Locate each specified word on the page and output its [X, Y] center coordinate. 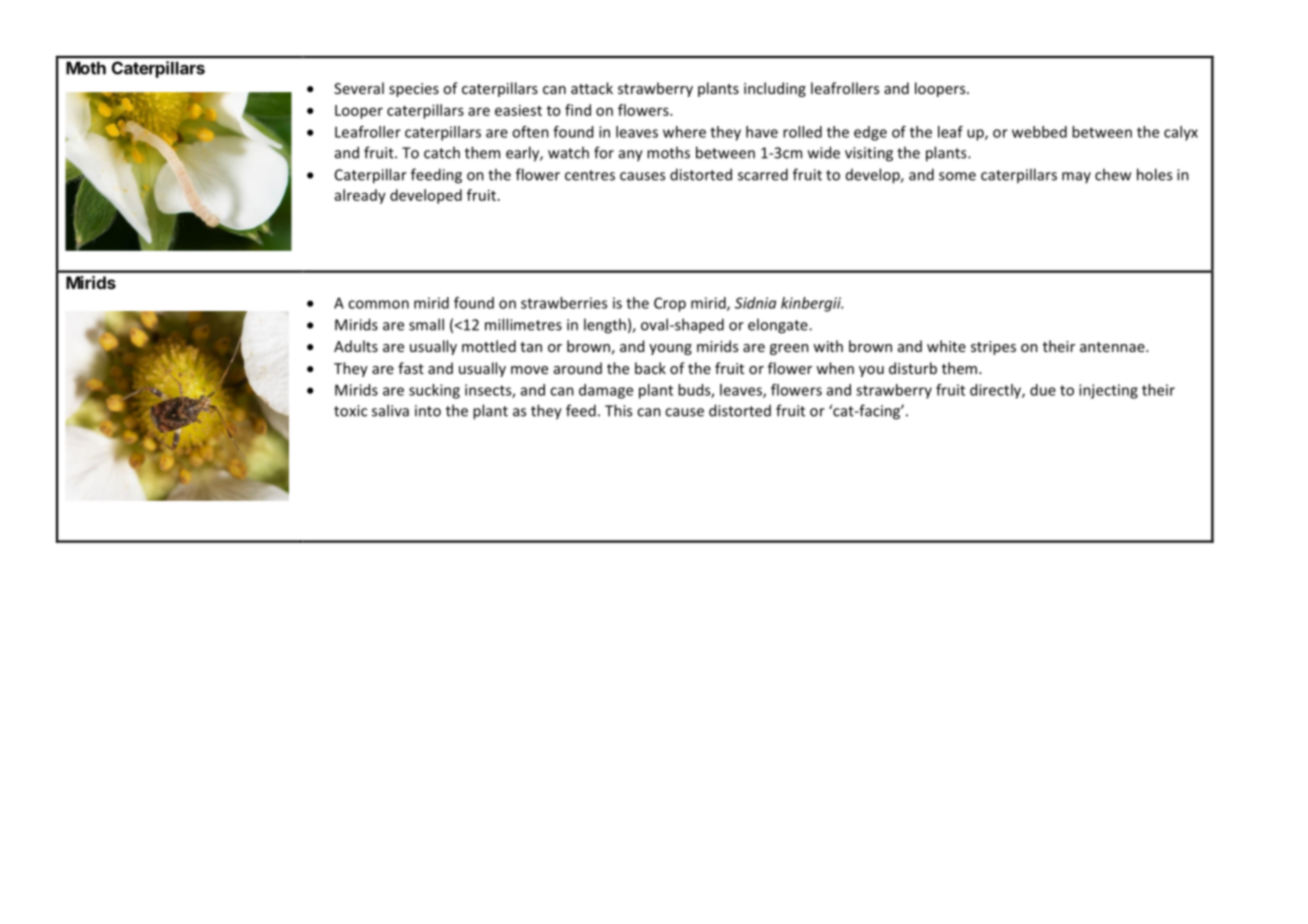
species [414, 90]
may [1076, 177]
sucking [434, 391]
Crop [670, 304]
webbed [1039, 132]
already [360, 196]
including [775, 89]
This [618, 410]
